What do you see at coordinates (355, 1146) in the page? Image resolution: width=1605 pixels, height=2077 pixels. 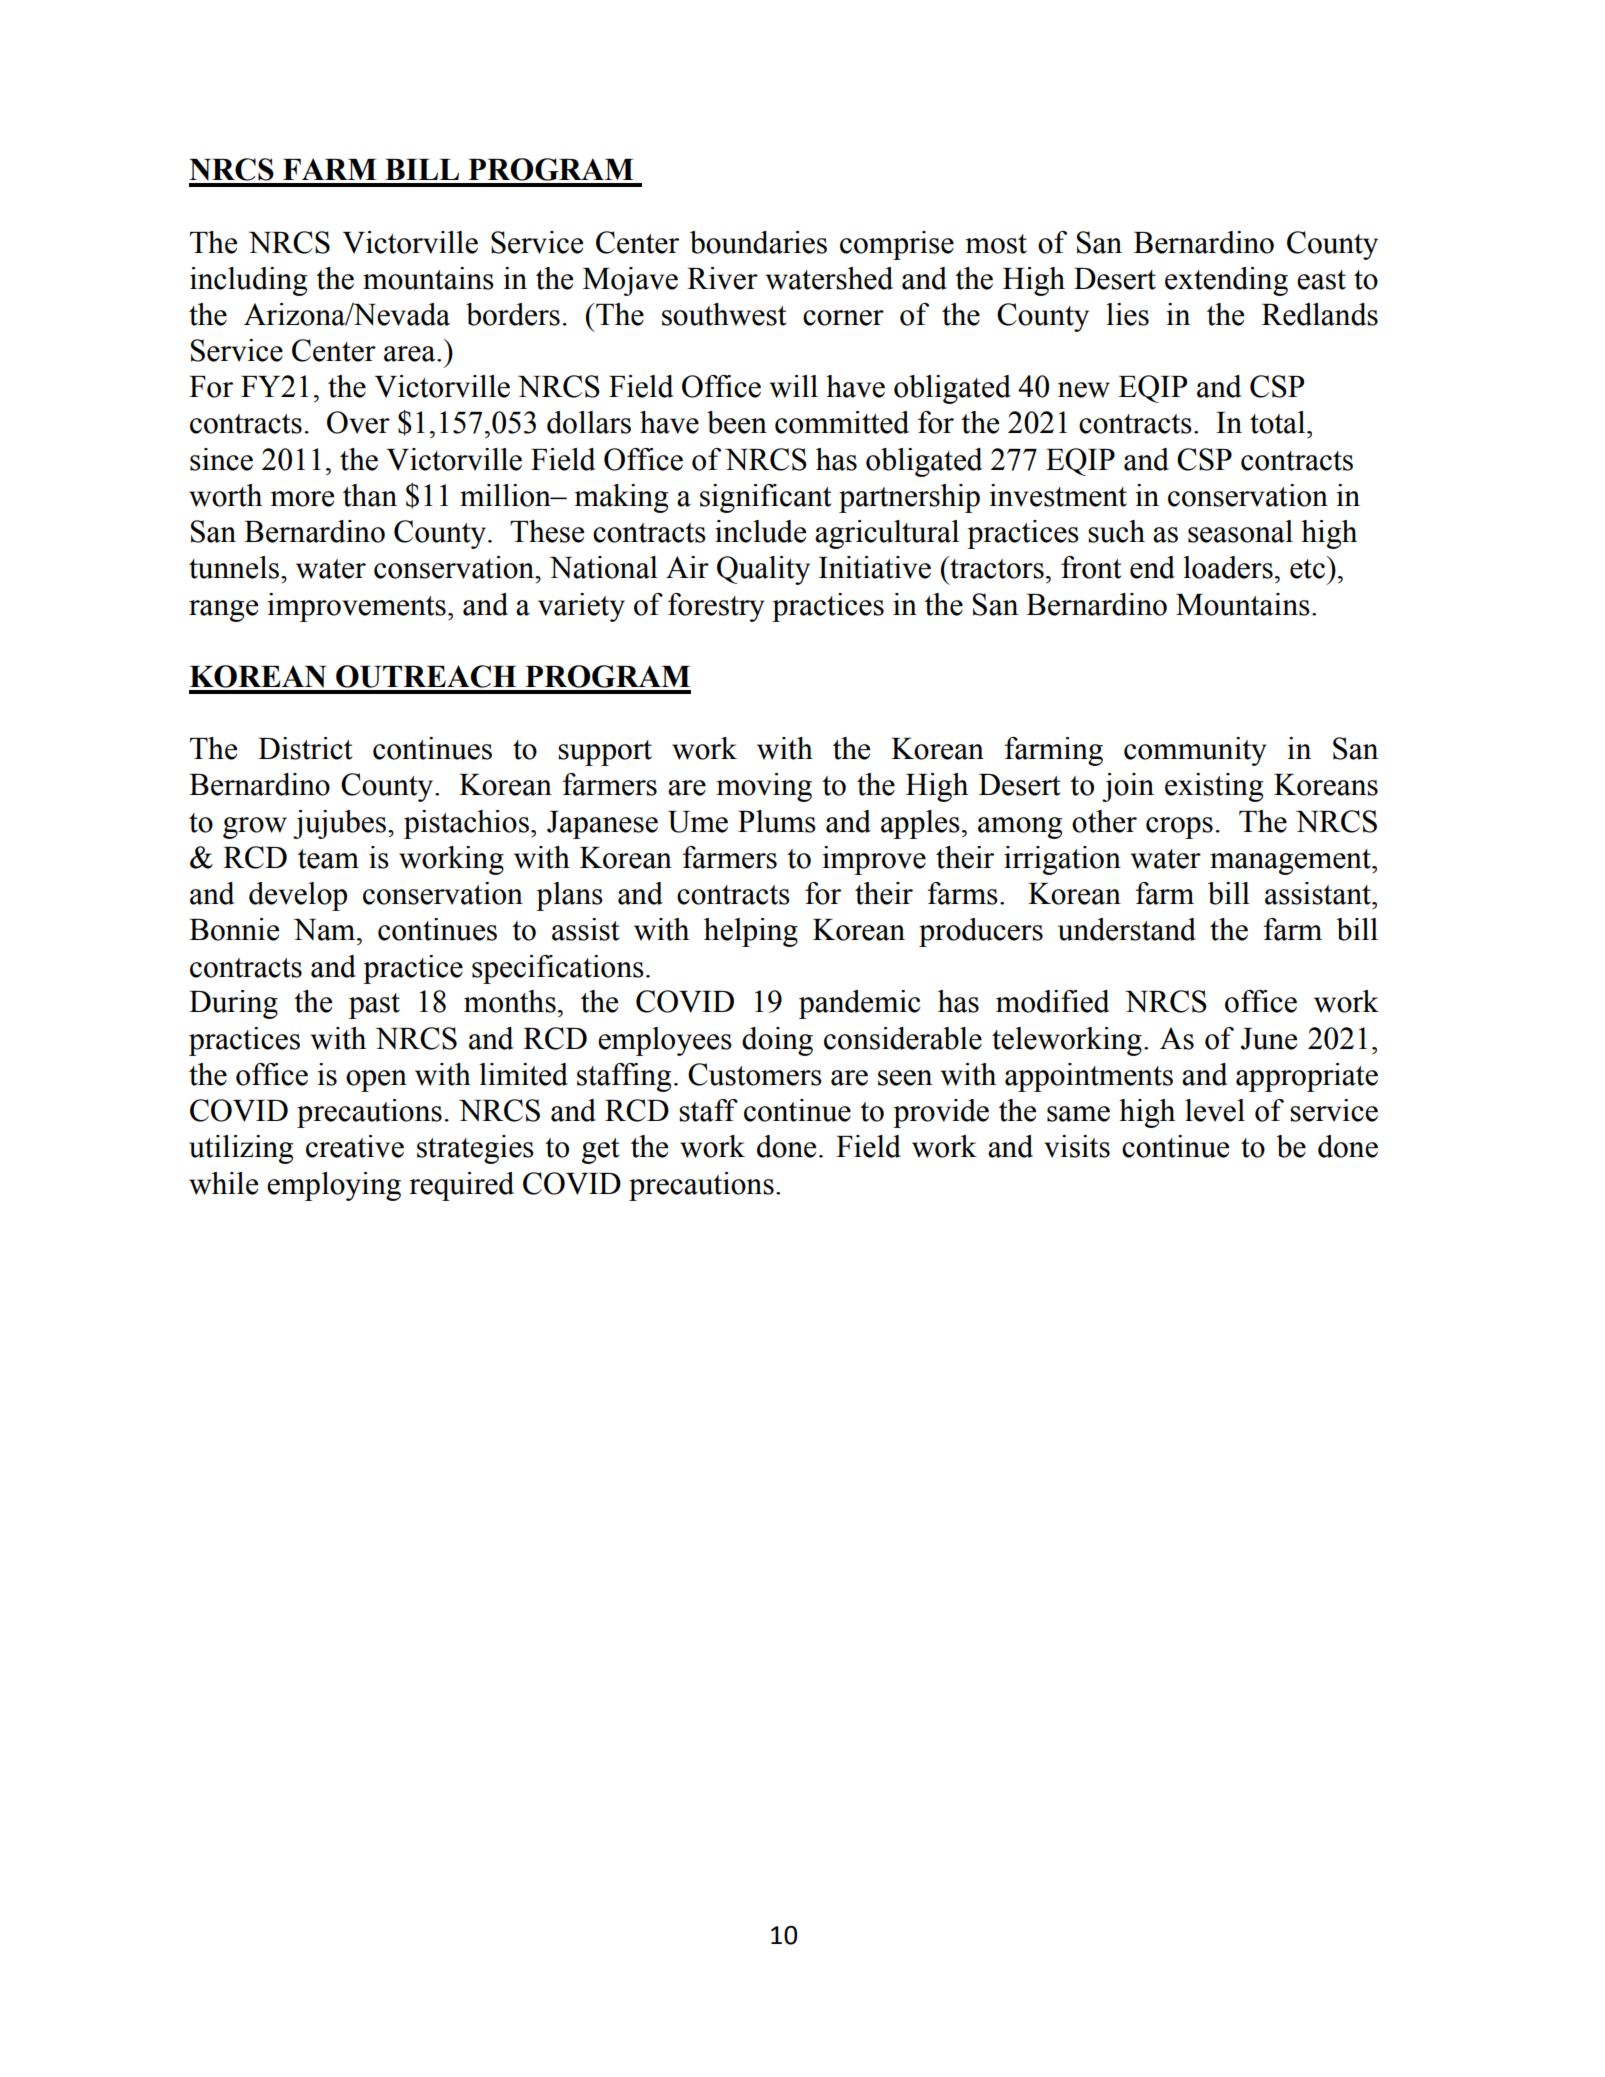 I see `creative` at bounding box center [355, 1146].
